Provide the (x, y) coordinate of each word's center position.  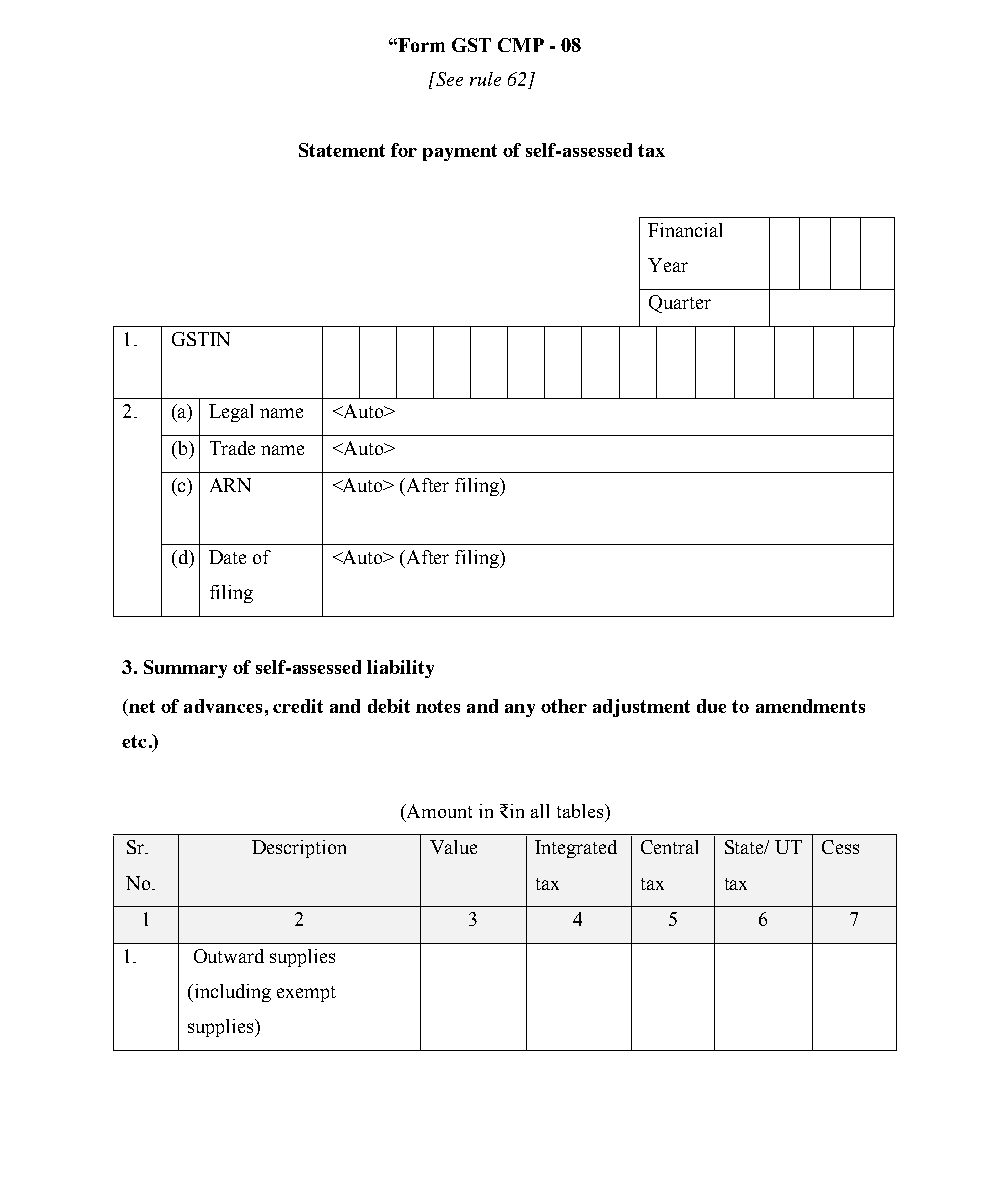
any (520, 710)
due (711, 706)
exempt (306, 994)
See (448, 79)
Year (668, 265)
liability (400, 669)
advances (223, 706)
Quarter (680, 304)
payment (460, 152)
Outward (229, 956)
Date (227, 557)
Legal (231, 413)
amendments (810, 706)
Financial (685, 230)
